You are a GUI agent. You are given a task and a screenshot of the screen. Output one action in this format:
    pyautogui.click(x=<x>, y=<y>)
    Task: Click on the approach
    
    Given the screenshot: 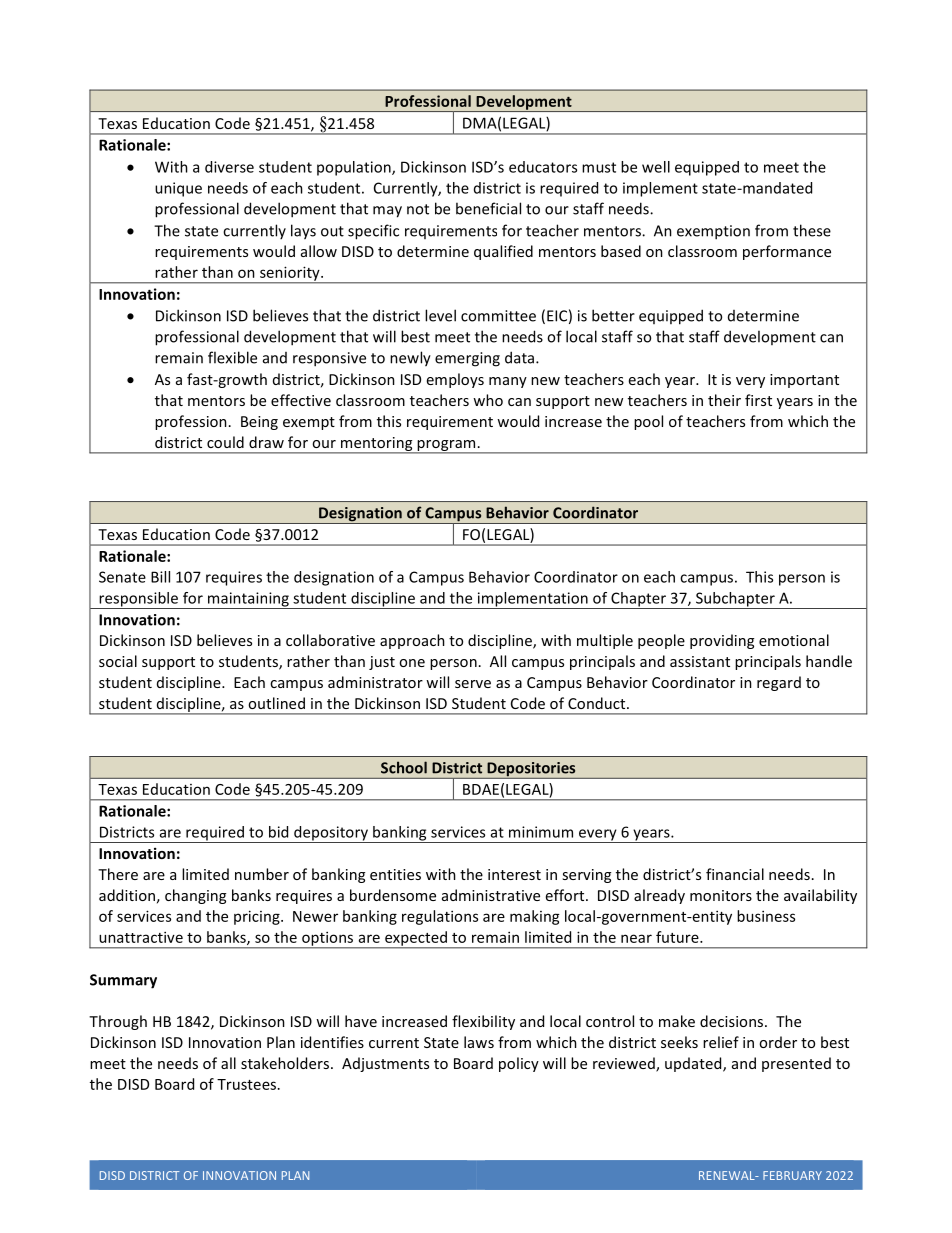 What is the action you would take?
    pyautogui.click(x=412, y=641)
